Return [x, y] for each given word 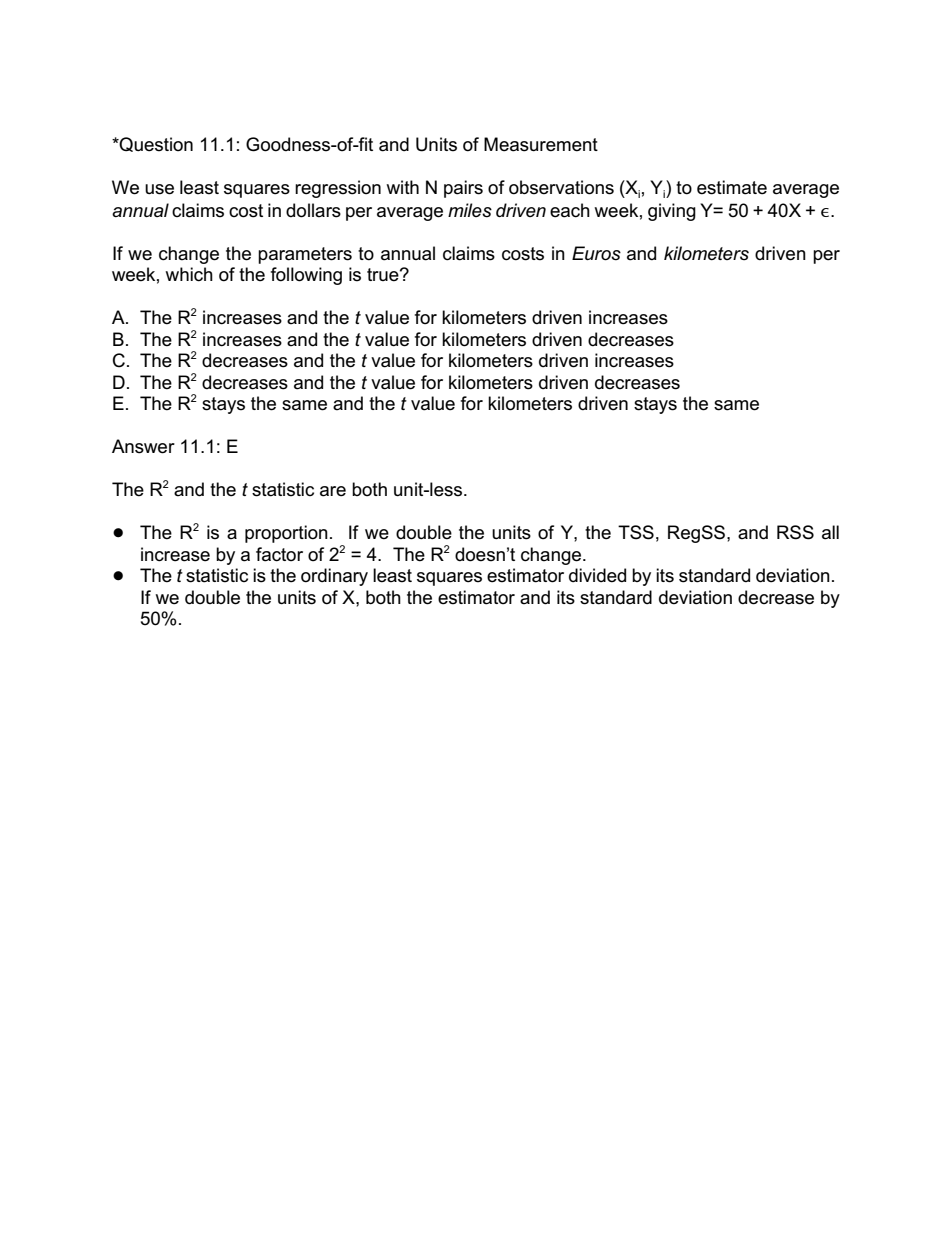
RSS [795, 532]
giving [672, 212]
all [830, 532]
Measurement [541, 144]
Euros [596, 253]
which [189, 274]
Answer [143, 446]
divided [597, 575]
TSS [636, 532]
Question [155, 144]
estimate [732, 187]
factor [279, 554]
